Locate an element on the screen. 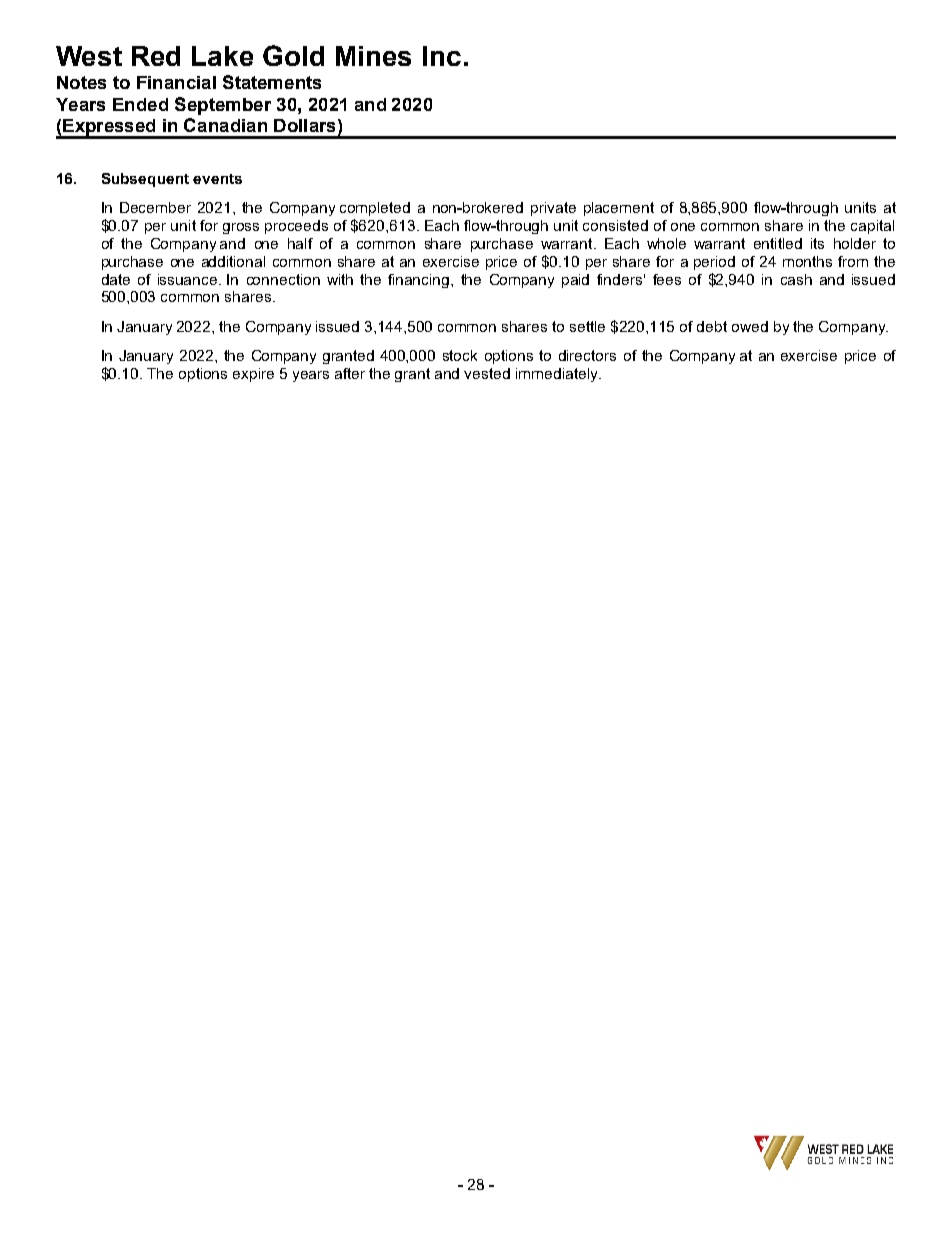 This screenshot has height=1233, width=952. Inc is located at coordinates (442, 56).
